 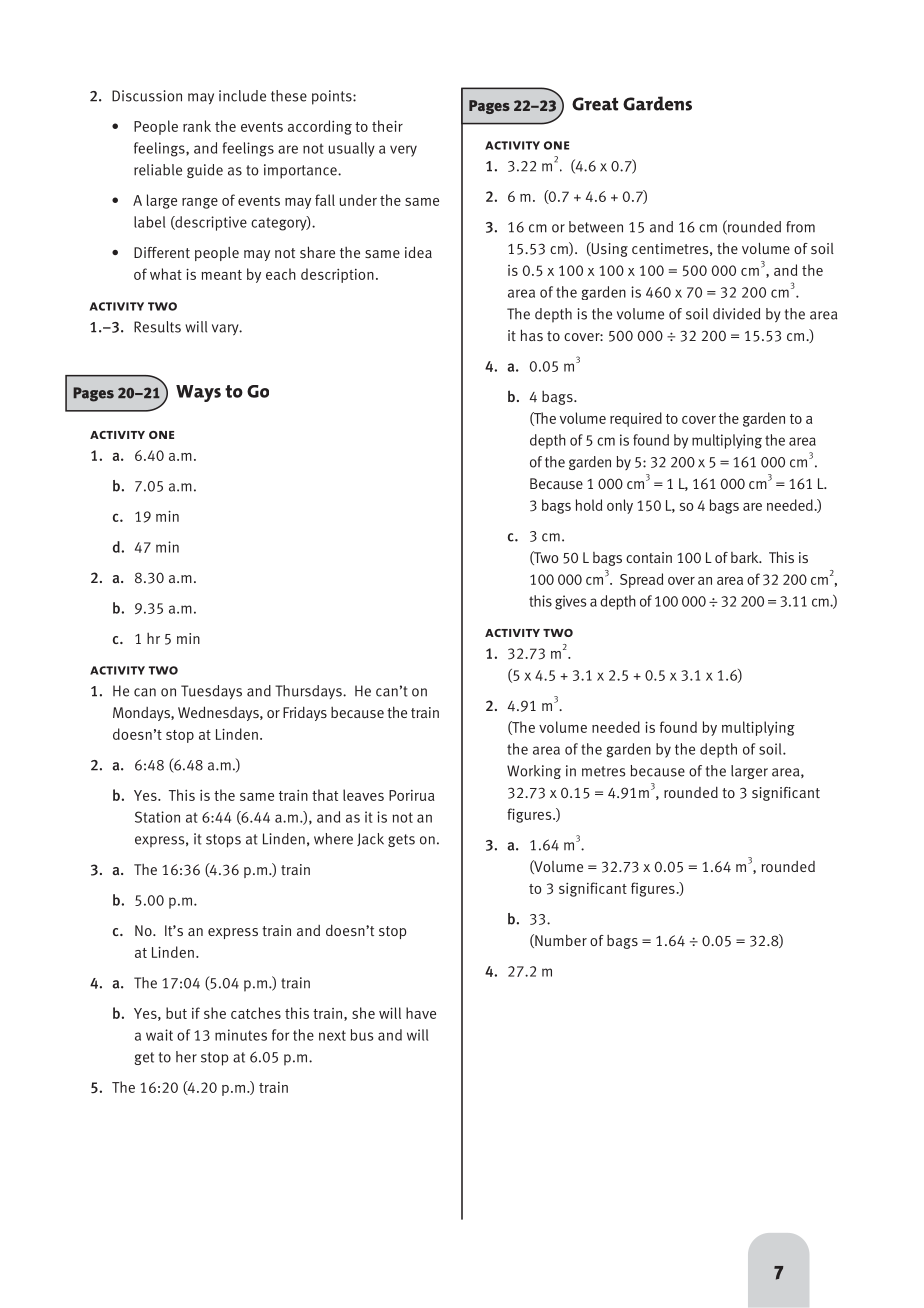 What do you see at coordinates (421, 1013) in the document?
I see `have` at bounding box center [421, 1013].
